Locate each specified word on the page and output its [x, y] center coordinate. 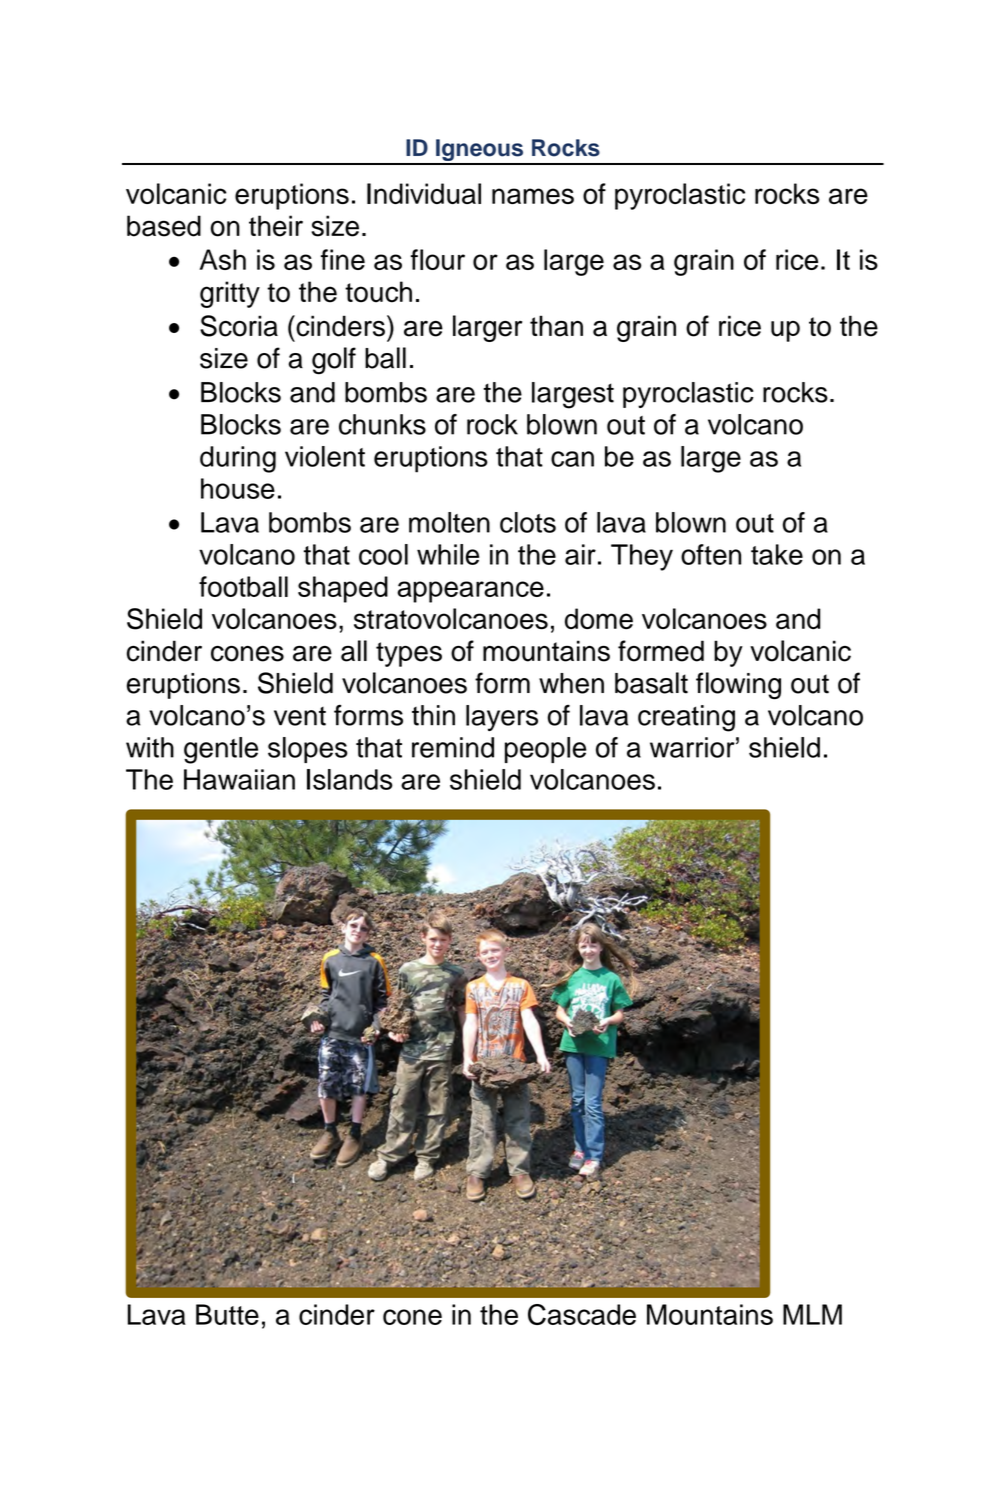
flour [438, 259]
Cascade [582, 1314]
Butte [227, 1314]
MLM [812, 1314]
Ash [223, 259]
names [533, 196]
